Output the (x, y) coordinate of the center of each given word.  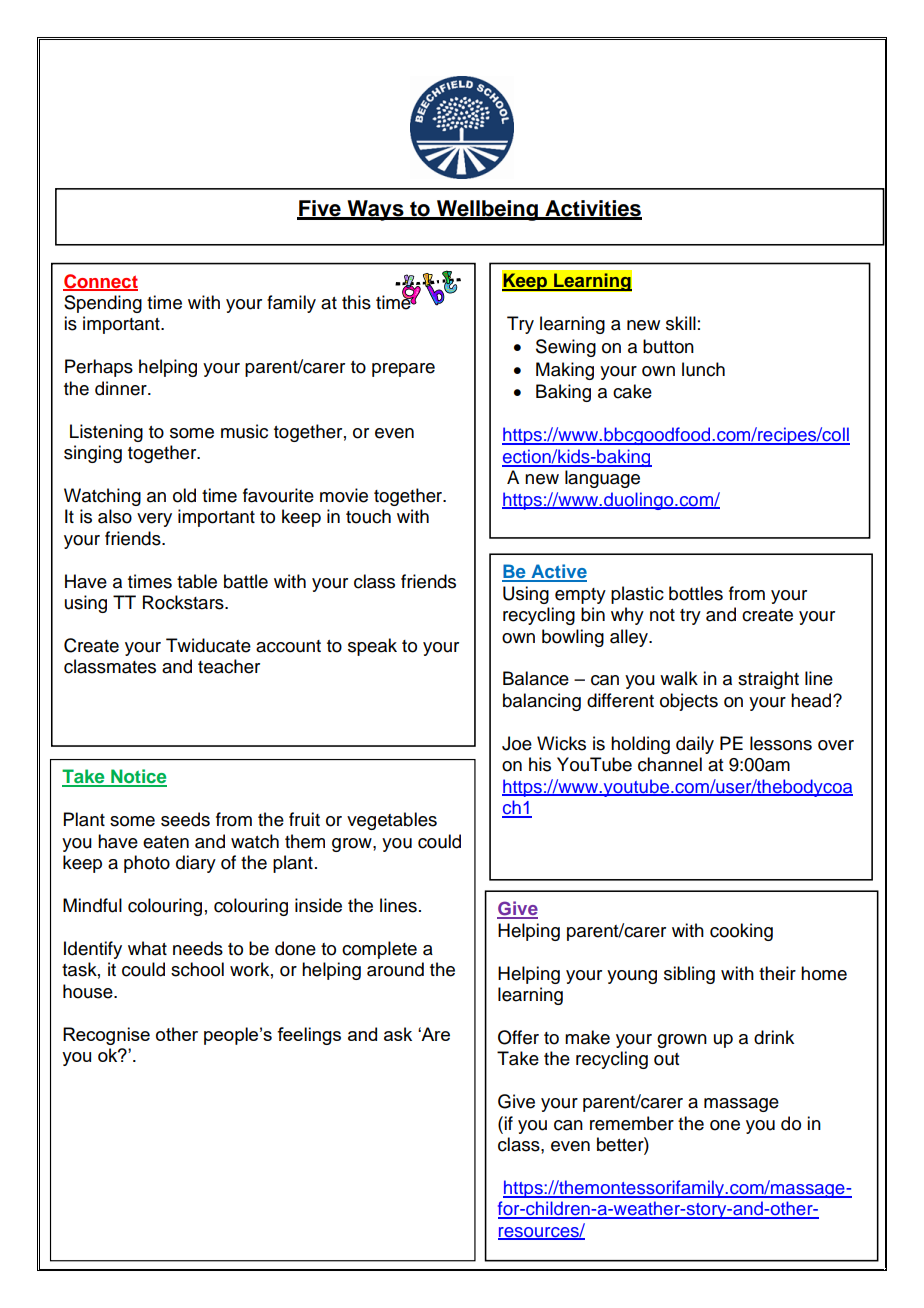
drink (774, 1037)
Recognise (106, 1036)
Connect (100, 282)
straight (768, 680)
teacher (229, 666)
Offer (518, 1037)
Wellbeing (487, 210)
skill (681, 323)
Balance (536, 678)
